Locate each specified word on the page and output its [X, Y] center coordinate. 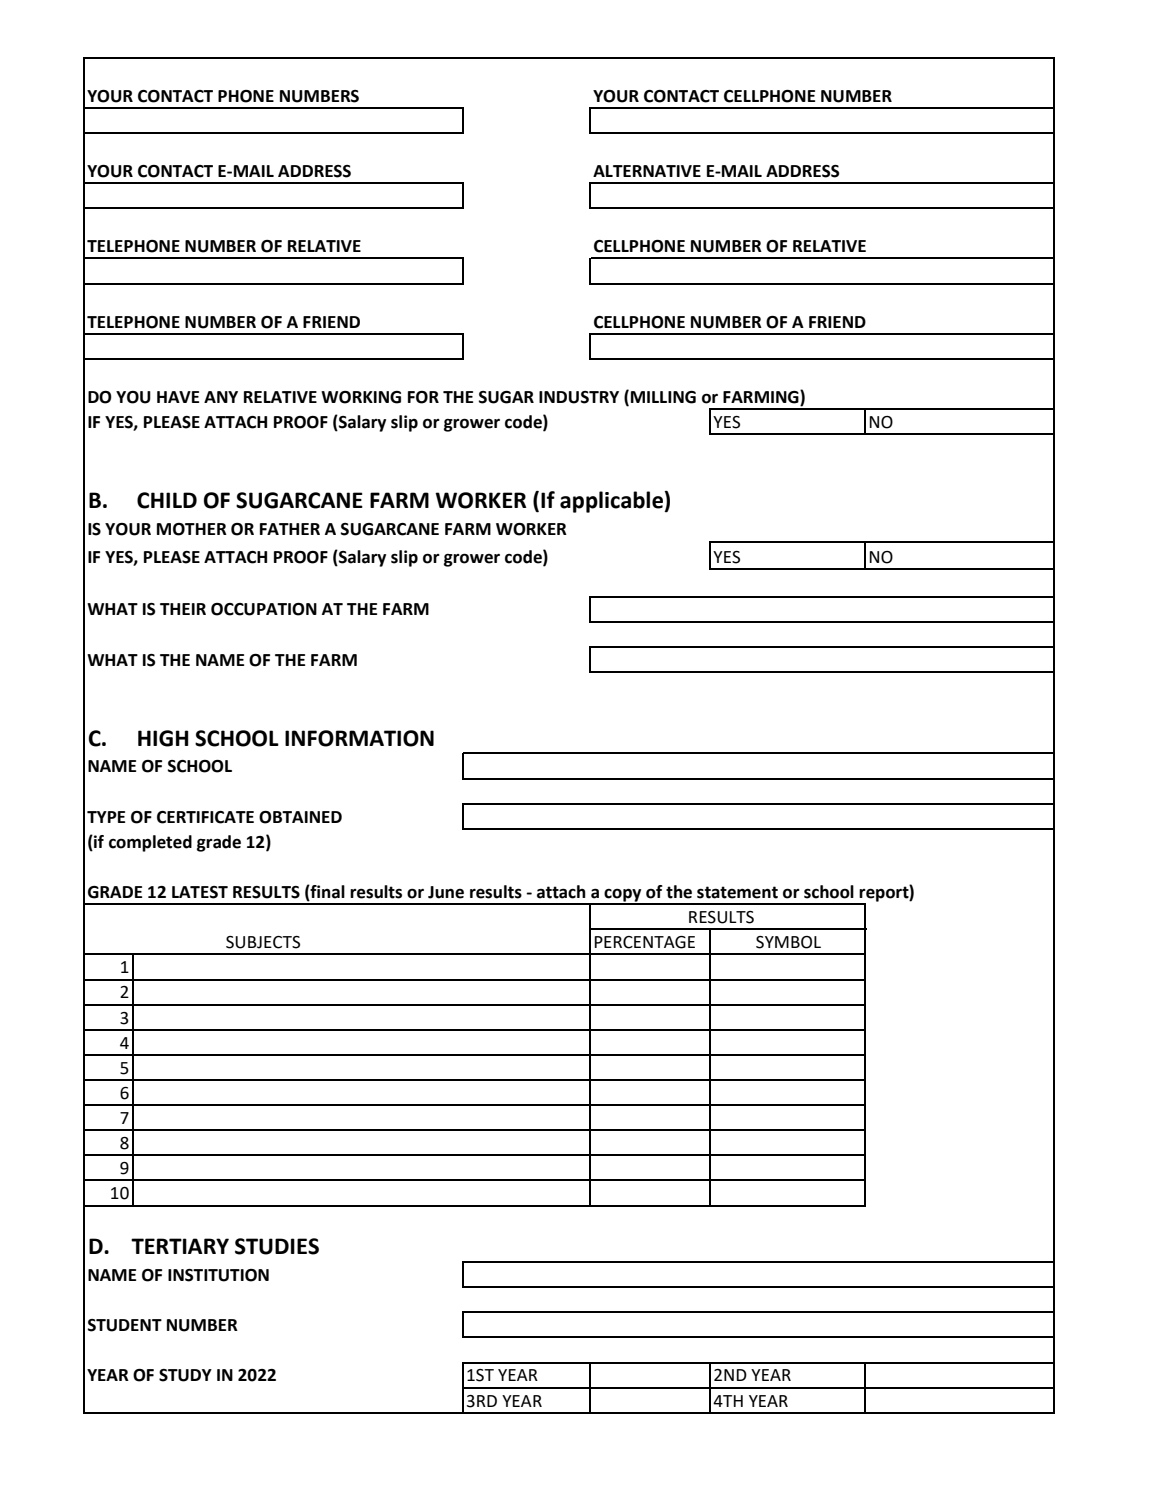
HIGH [163, 738]
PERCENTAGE [644, 942]
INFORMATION [359, 738]
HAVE [178, 397]
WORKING [361, 397]
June [446, 892]
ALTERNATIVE [647, 171]
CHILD [167, 500]
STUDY [185, 1375]
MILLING [663, 397]
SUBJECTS [263, 942]
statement [737, 892]
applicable [612, 502]
